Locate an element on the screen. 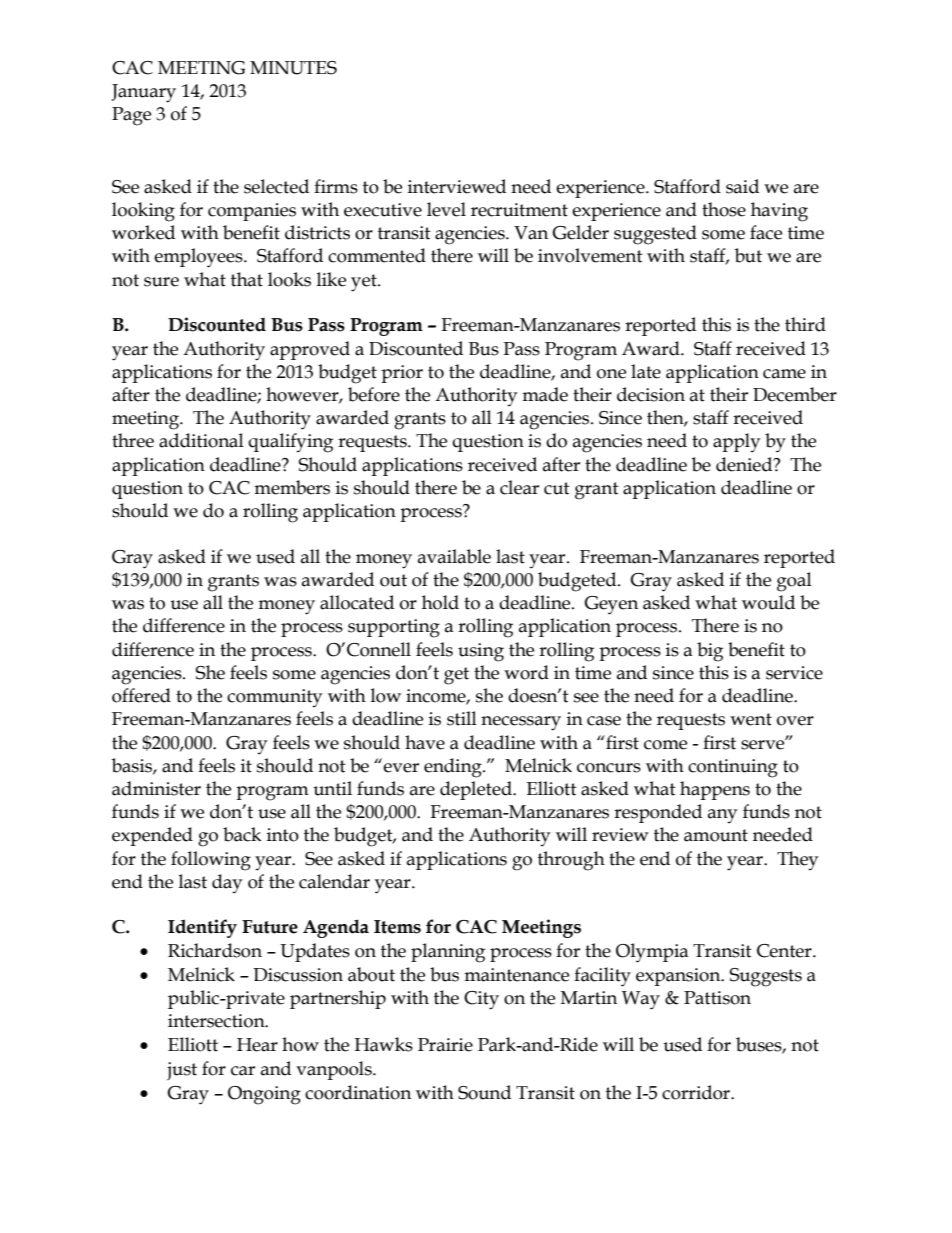  January is located at coordinates (143, 93).
